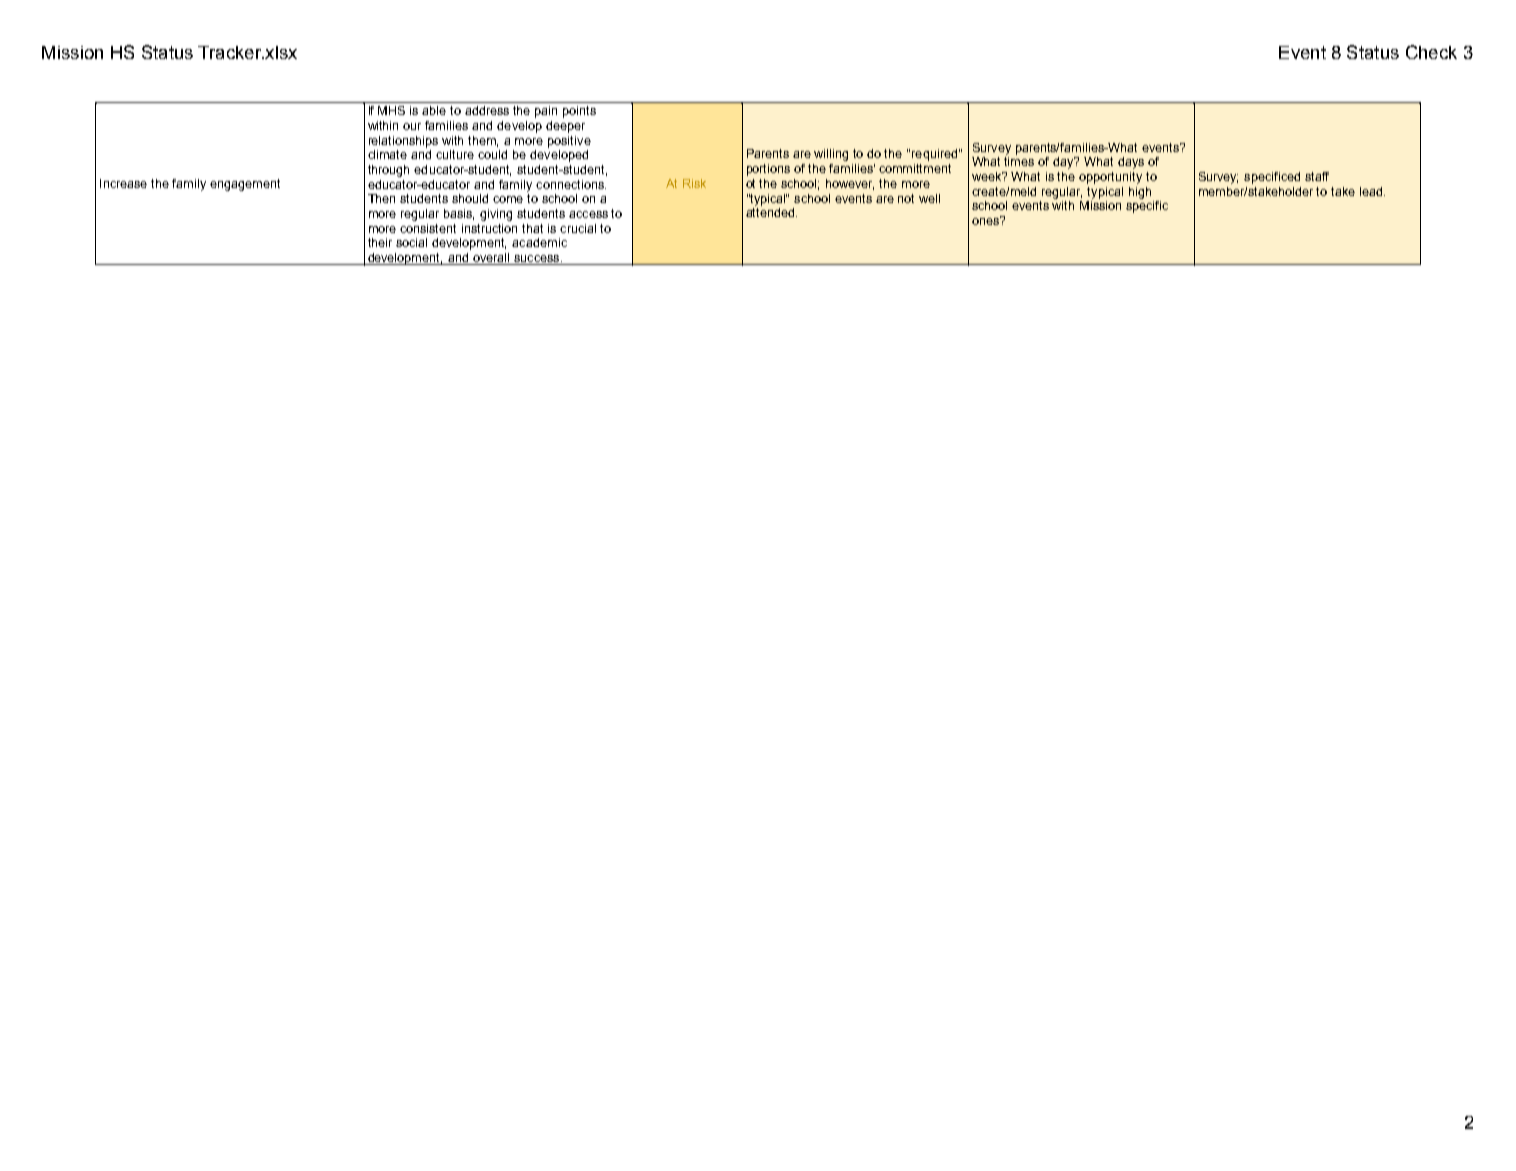 This image has height=1171, width=1516. I want to click on points, so click(579, 112).
